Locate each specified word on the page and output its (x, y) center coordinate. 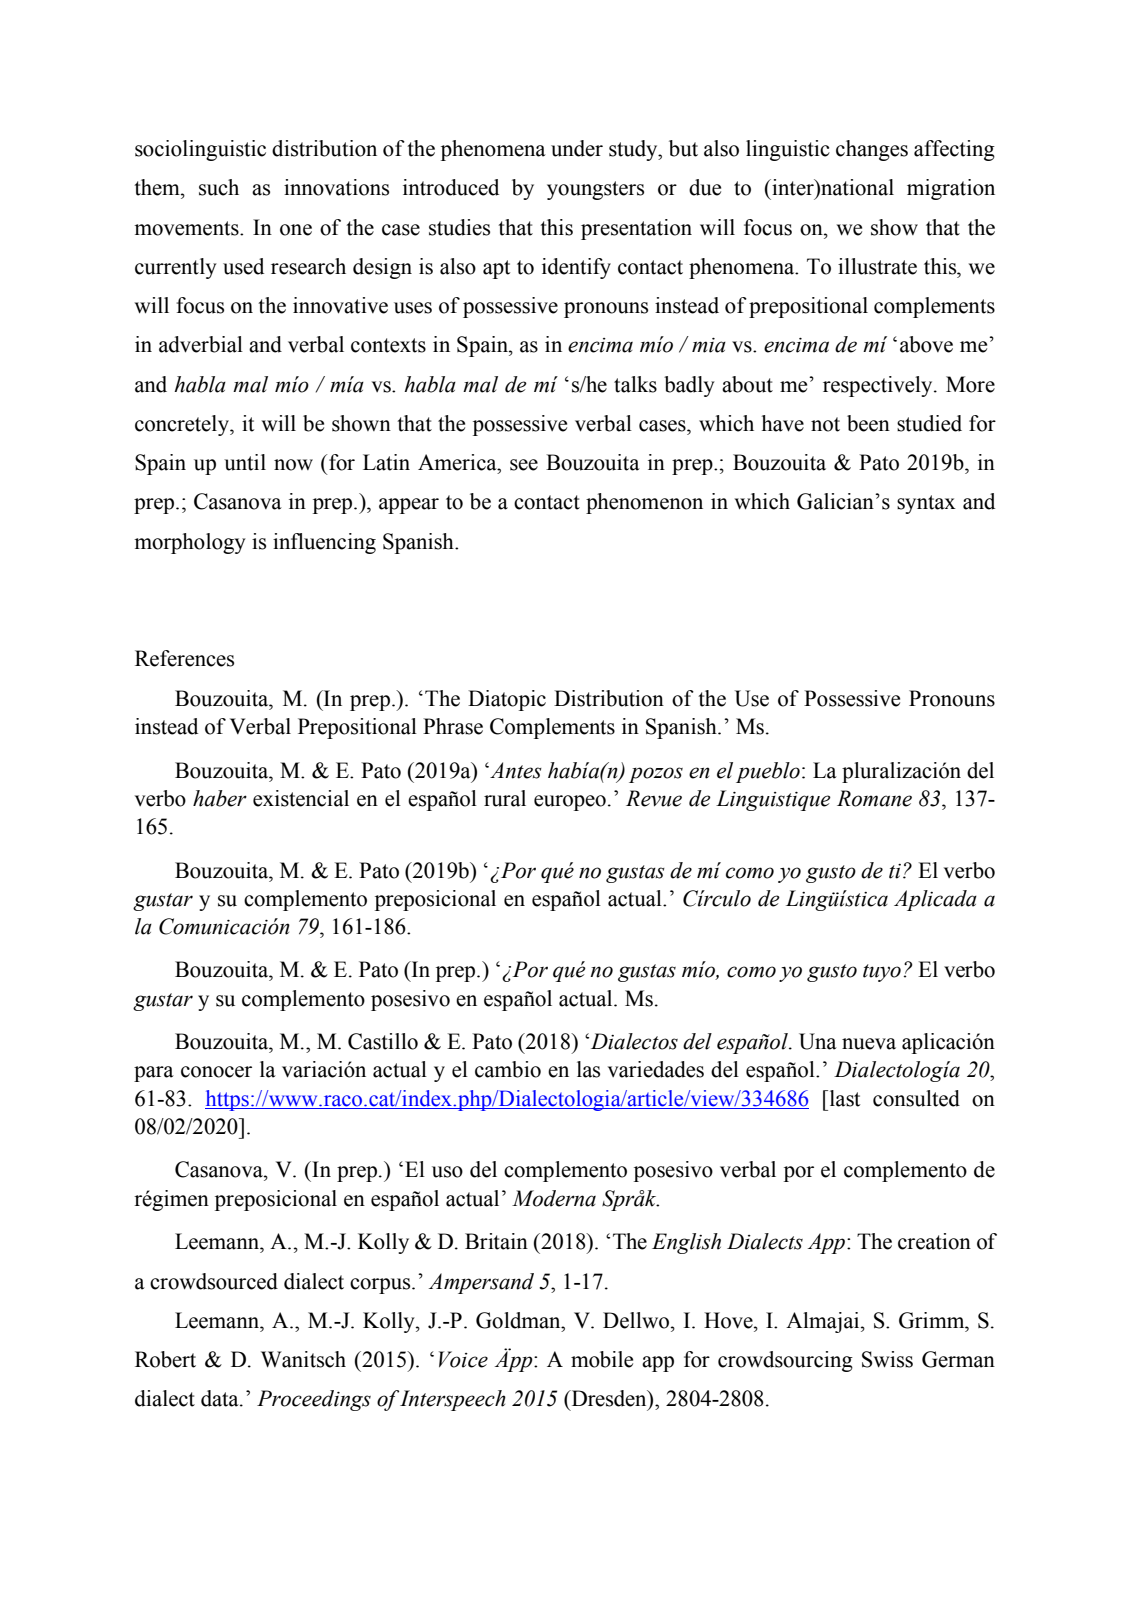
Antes (515, 770)
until (245, 462)
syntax (926, 504)
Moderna (554, 1198)
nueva (869, 1044)
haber (220, 798)
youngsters (595, 190)
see (524, 465)
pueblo (768, 772)
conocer (216, 1072)
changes (872, 150)
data (221, 1398)
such (219, 187)
